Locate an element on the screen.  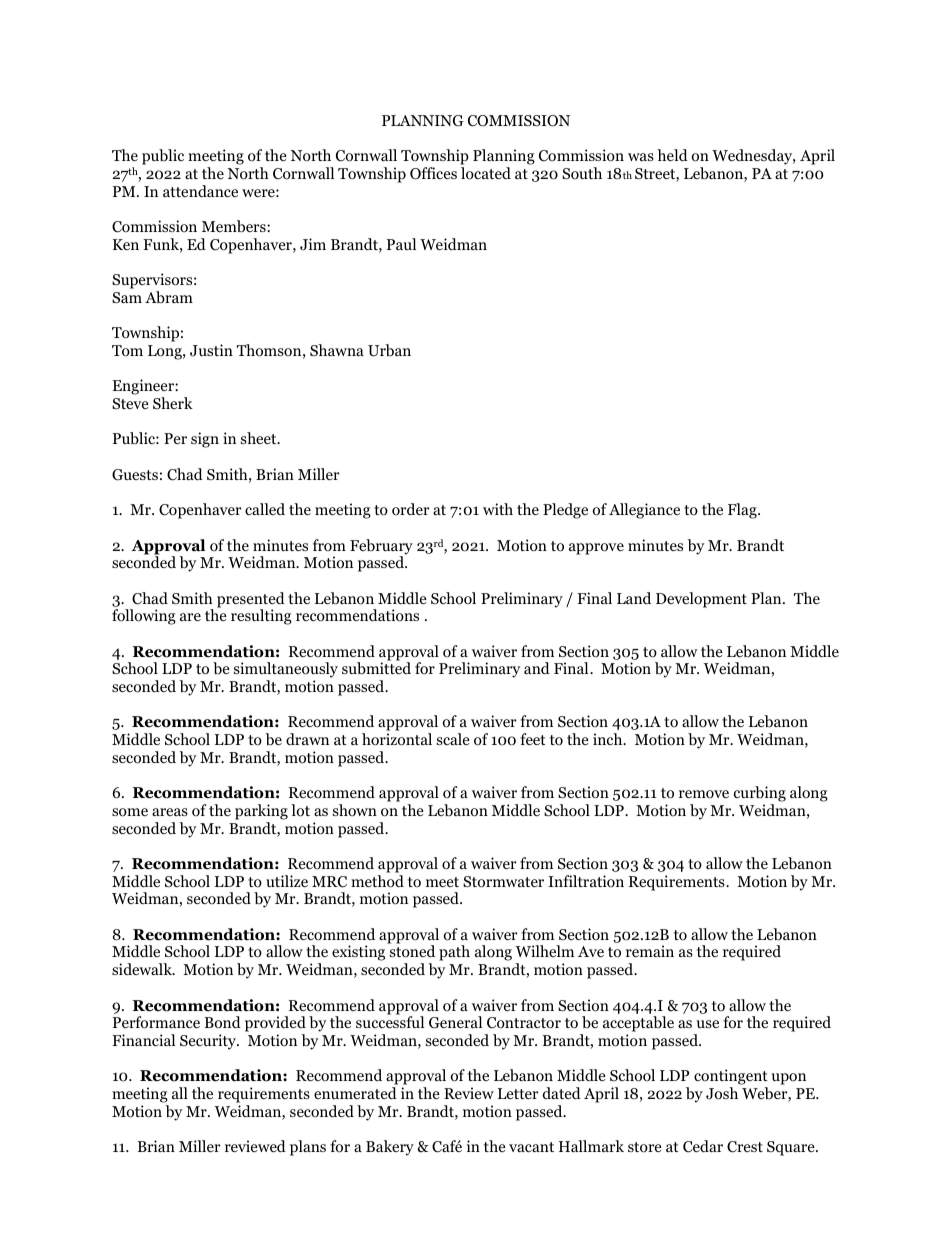
attendance is located at coordinates (200, 191).
